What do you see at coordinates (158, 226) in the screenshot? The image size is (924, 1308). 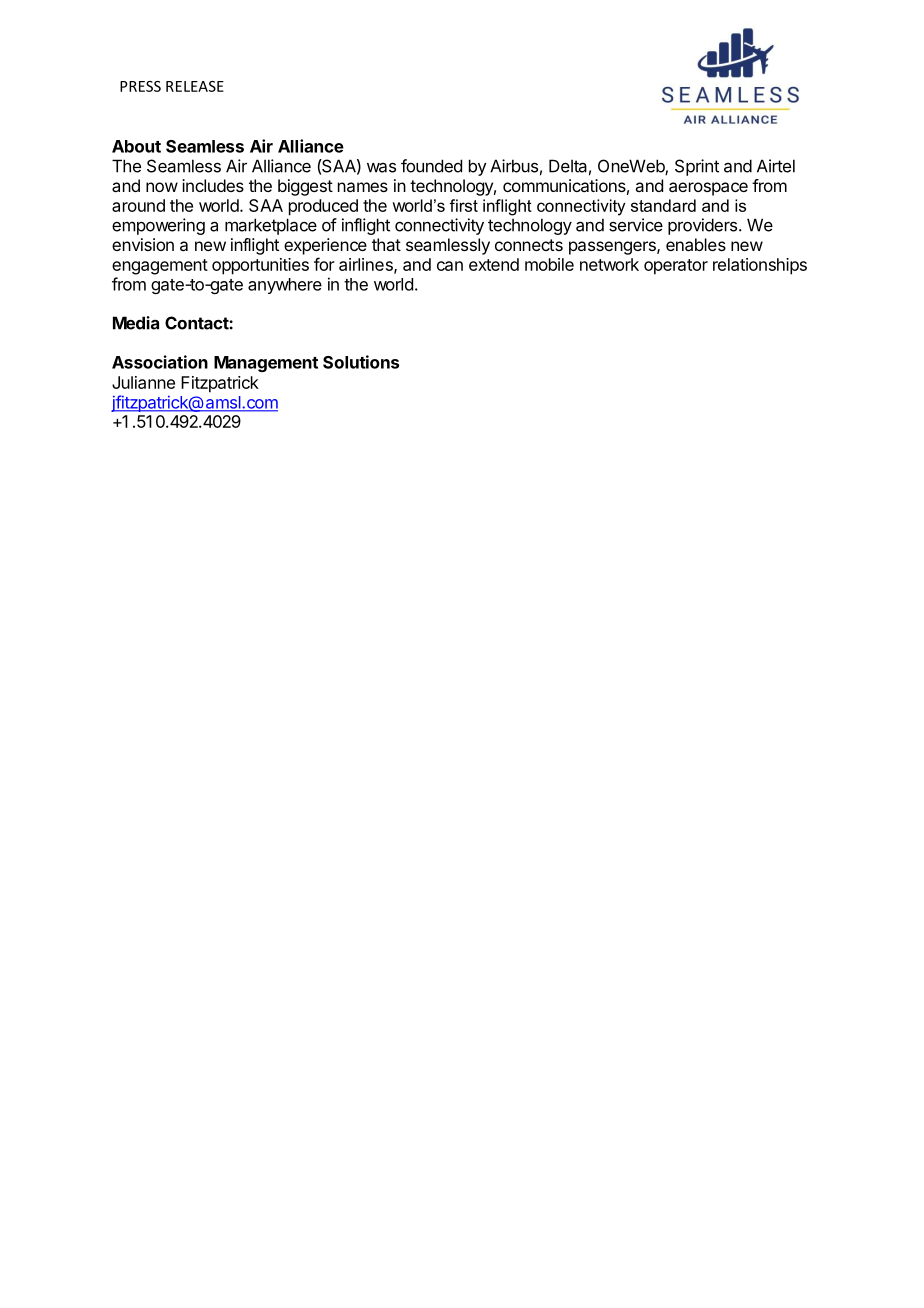 I see `empowering` at bounding box center [158, 226].
